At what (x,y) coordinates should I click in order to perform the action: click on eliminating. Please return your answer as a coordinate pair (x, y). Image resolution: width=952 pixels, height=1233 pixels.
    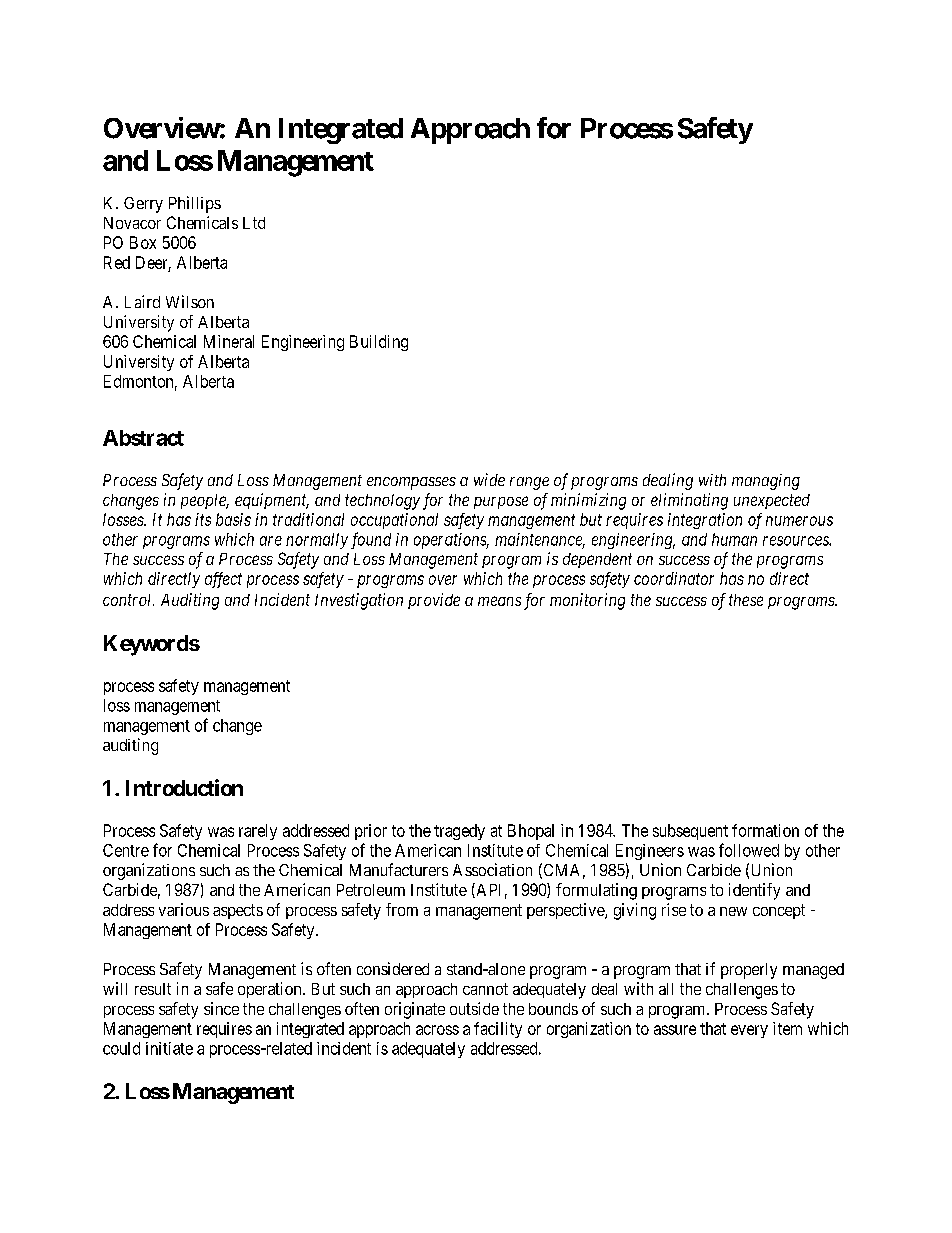
    Looking at the image, I should click on (689, 501).
